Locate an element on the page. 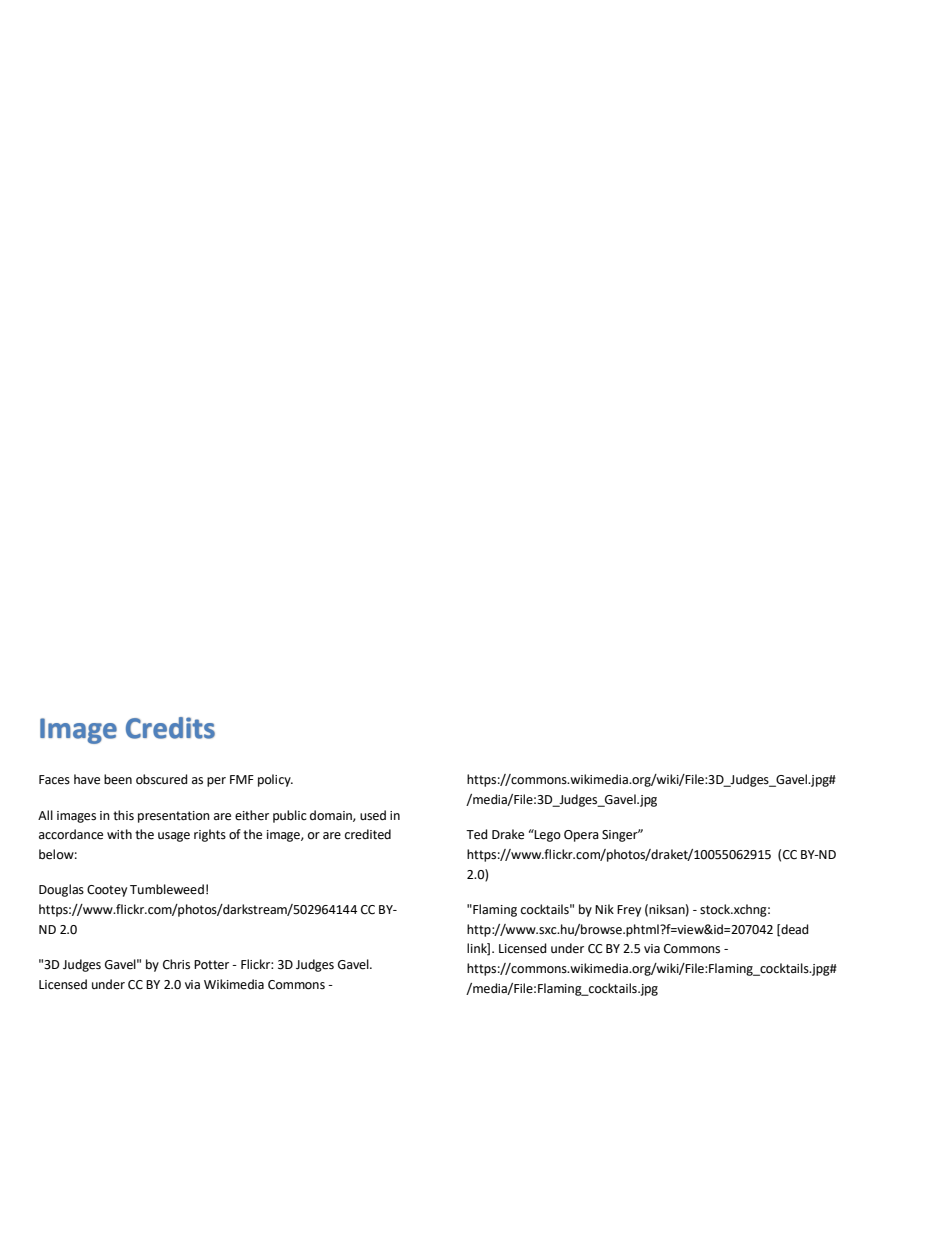  Chris is located at coordinates (176, 964).
